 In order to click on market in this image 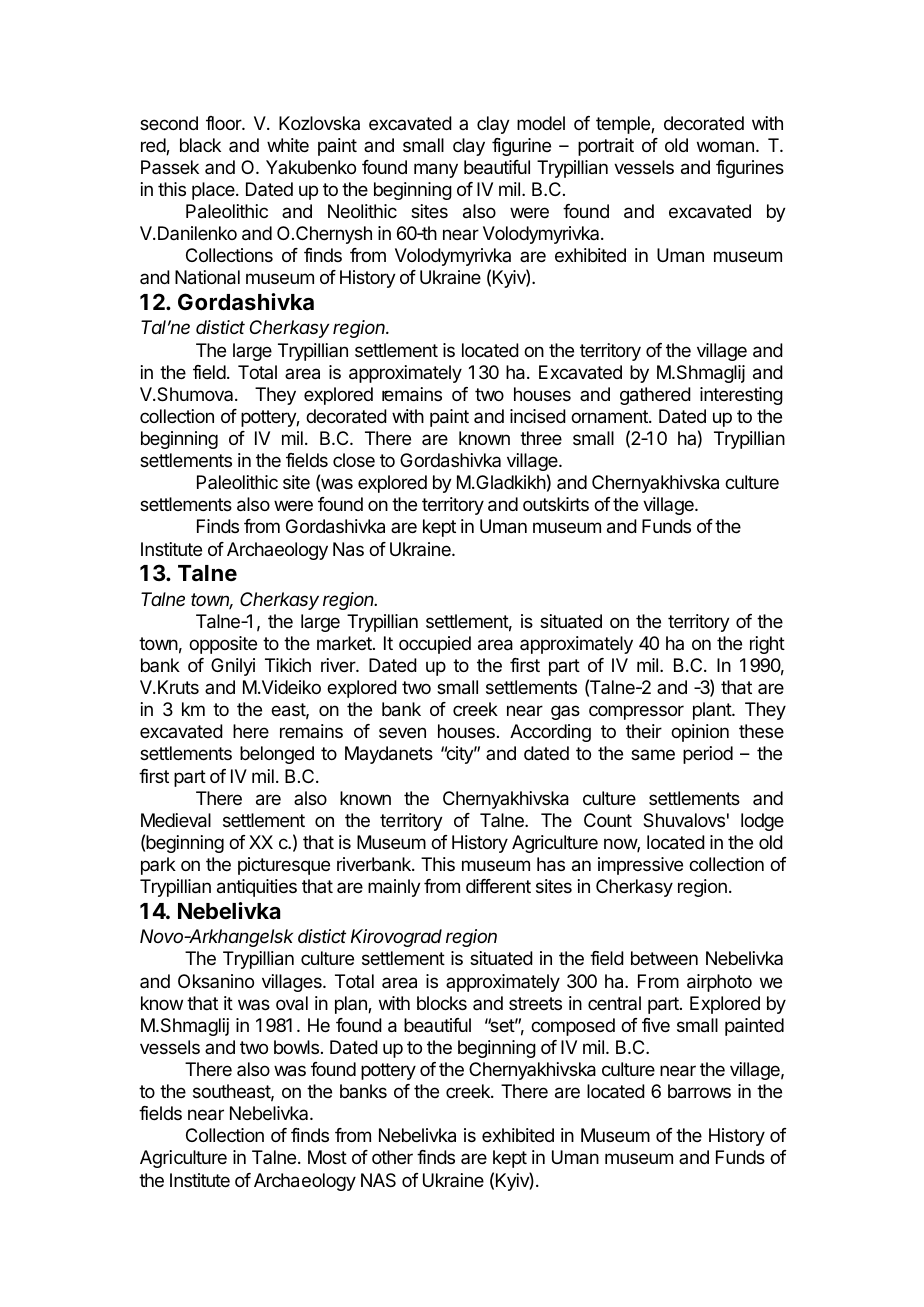, I will do `click(345, 643)`.
